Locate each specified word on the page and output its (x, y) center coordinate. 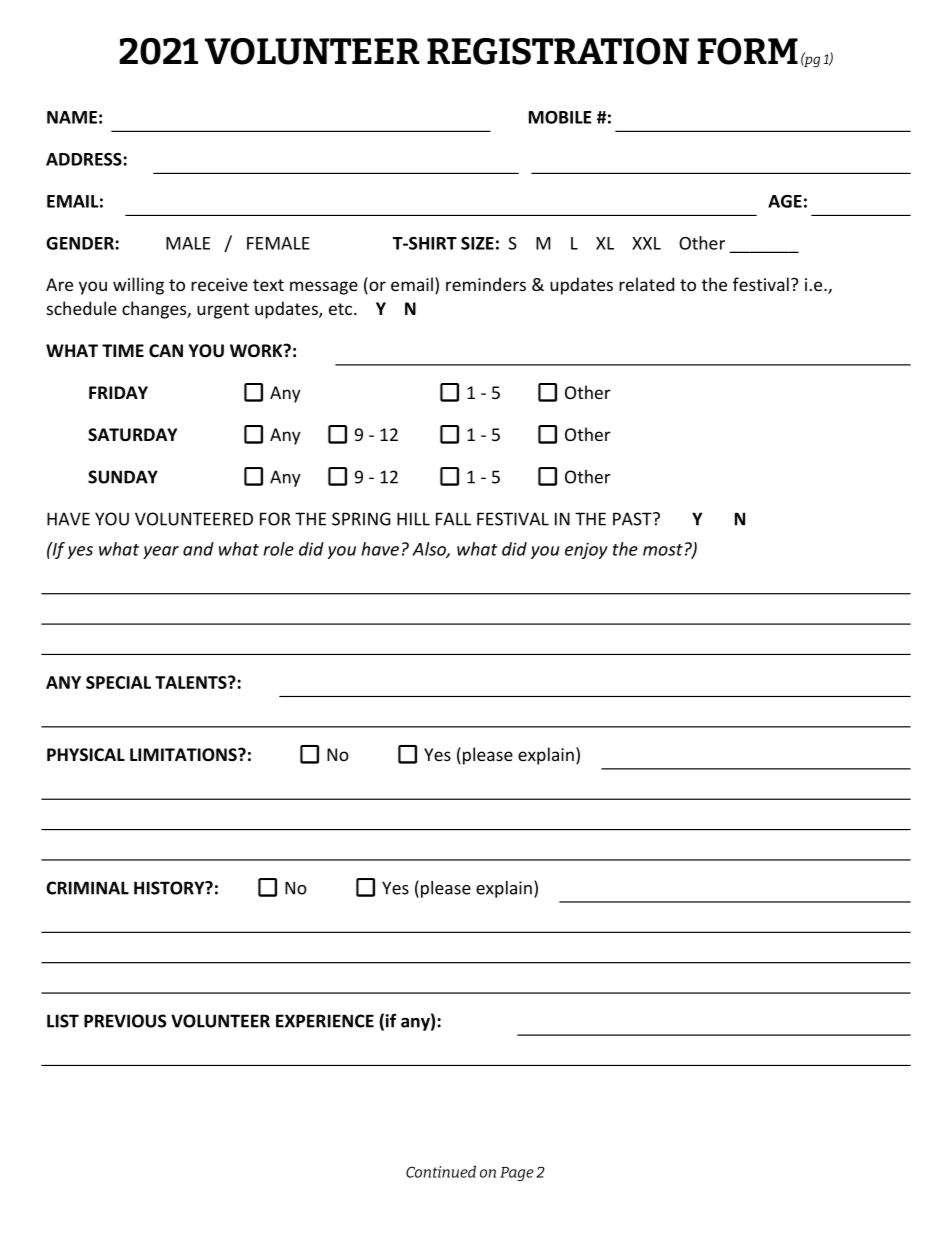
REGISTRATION (558, 51)
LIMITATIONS (184, 755)
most (663, 550)
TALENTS (192, 682)
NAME (72, 117)
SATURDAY (132, 435)
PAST (633, 519)
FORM (748, 51)
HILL (413, 519)
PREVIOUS (125, 1021)
